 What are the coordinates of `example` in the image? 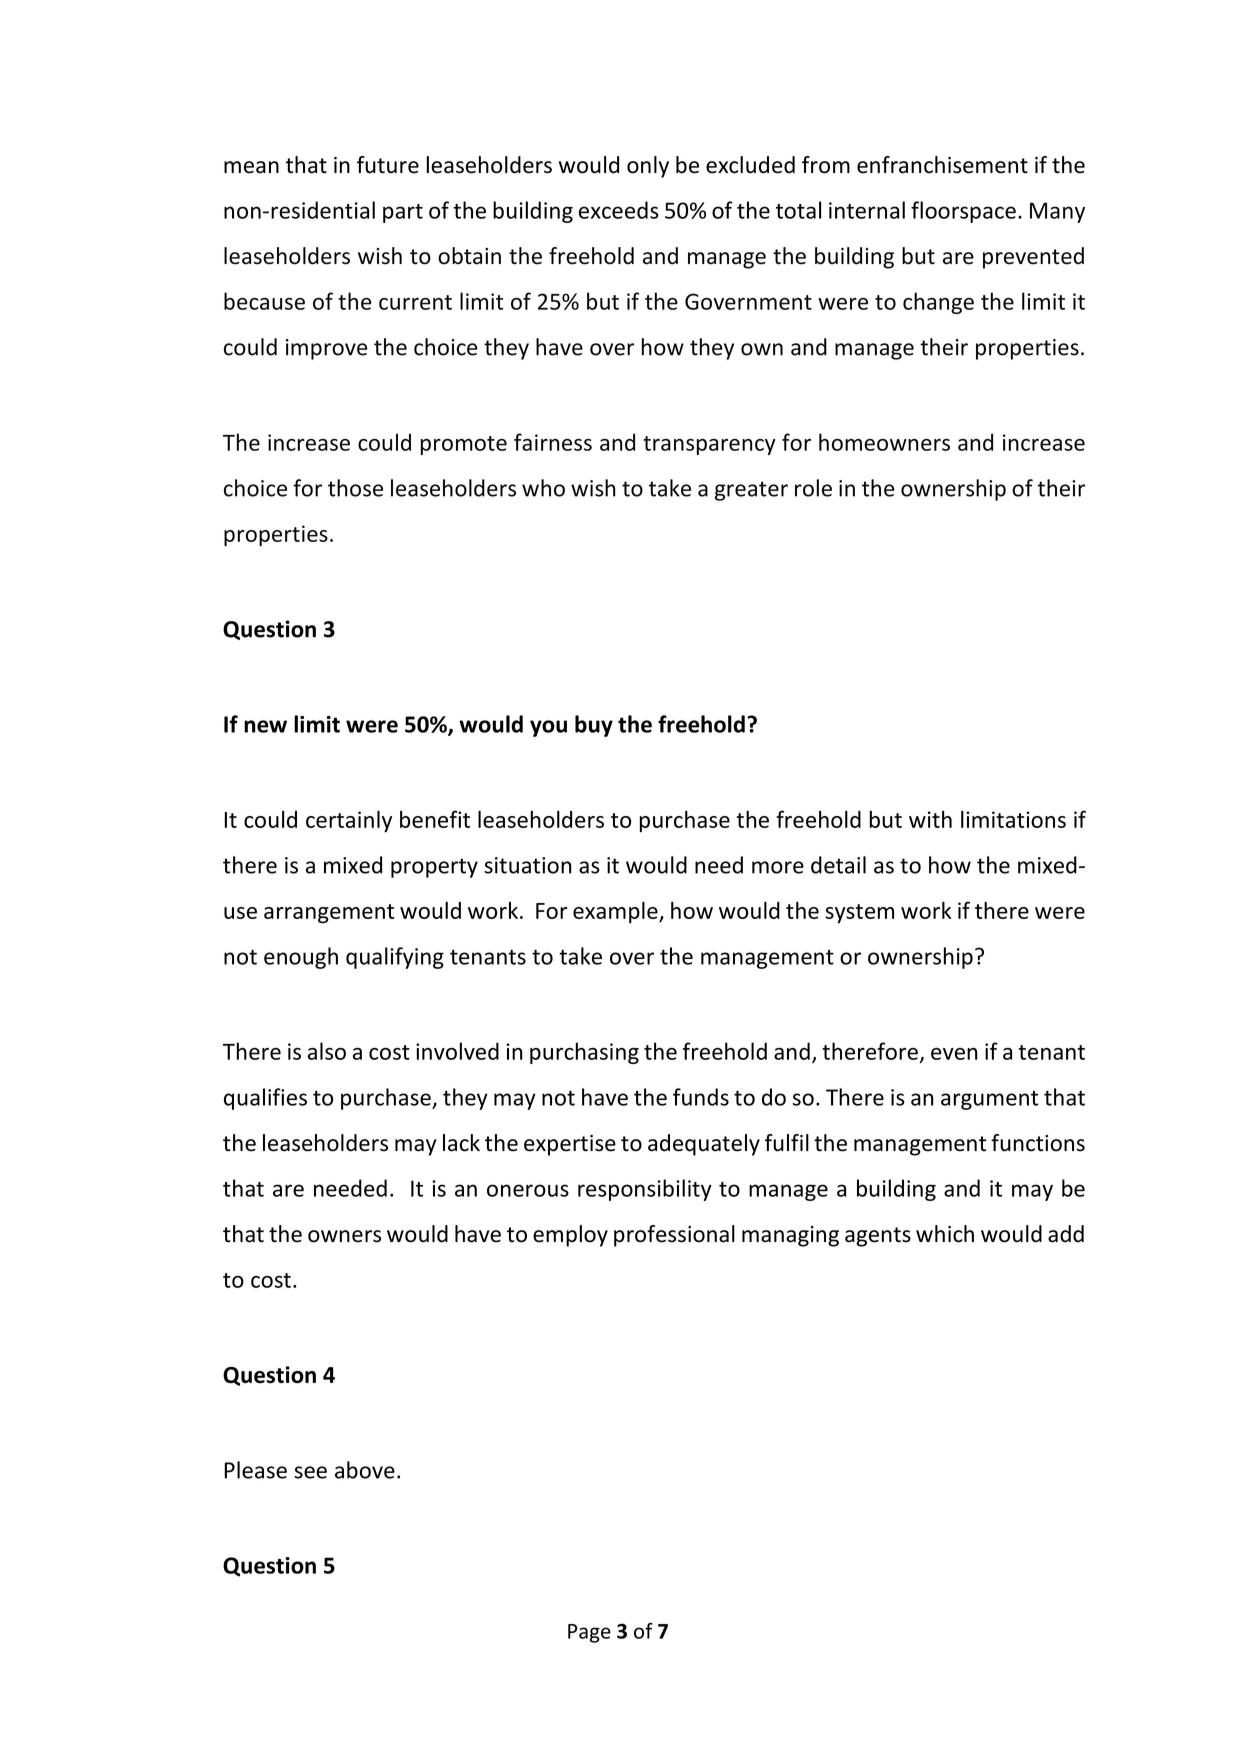 It's located at (616, 912).
